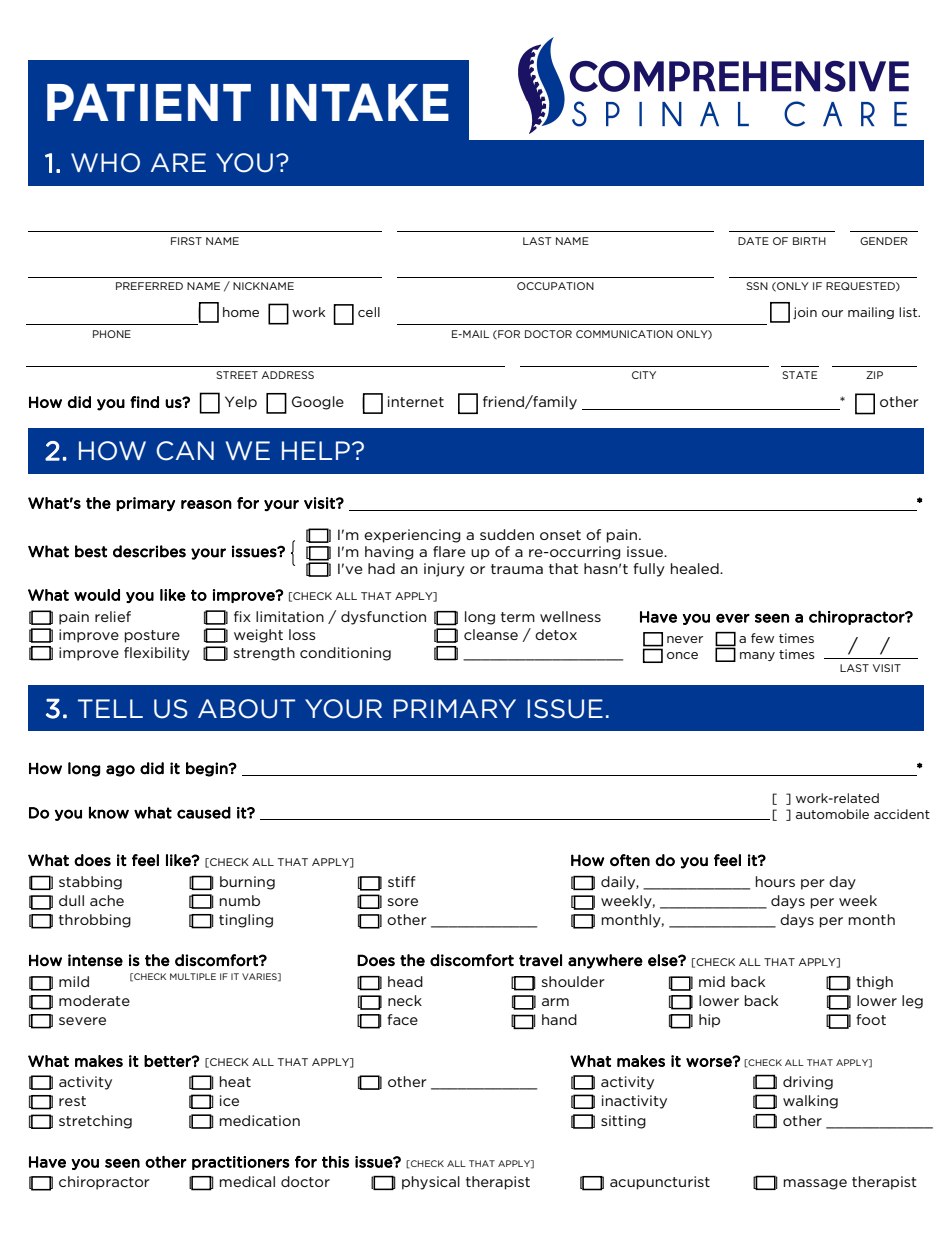  I want to click on few, so click(762, 638).
